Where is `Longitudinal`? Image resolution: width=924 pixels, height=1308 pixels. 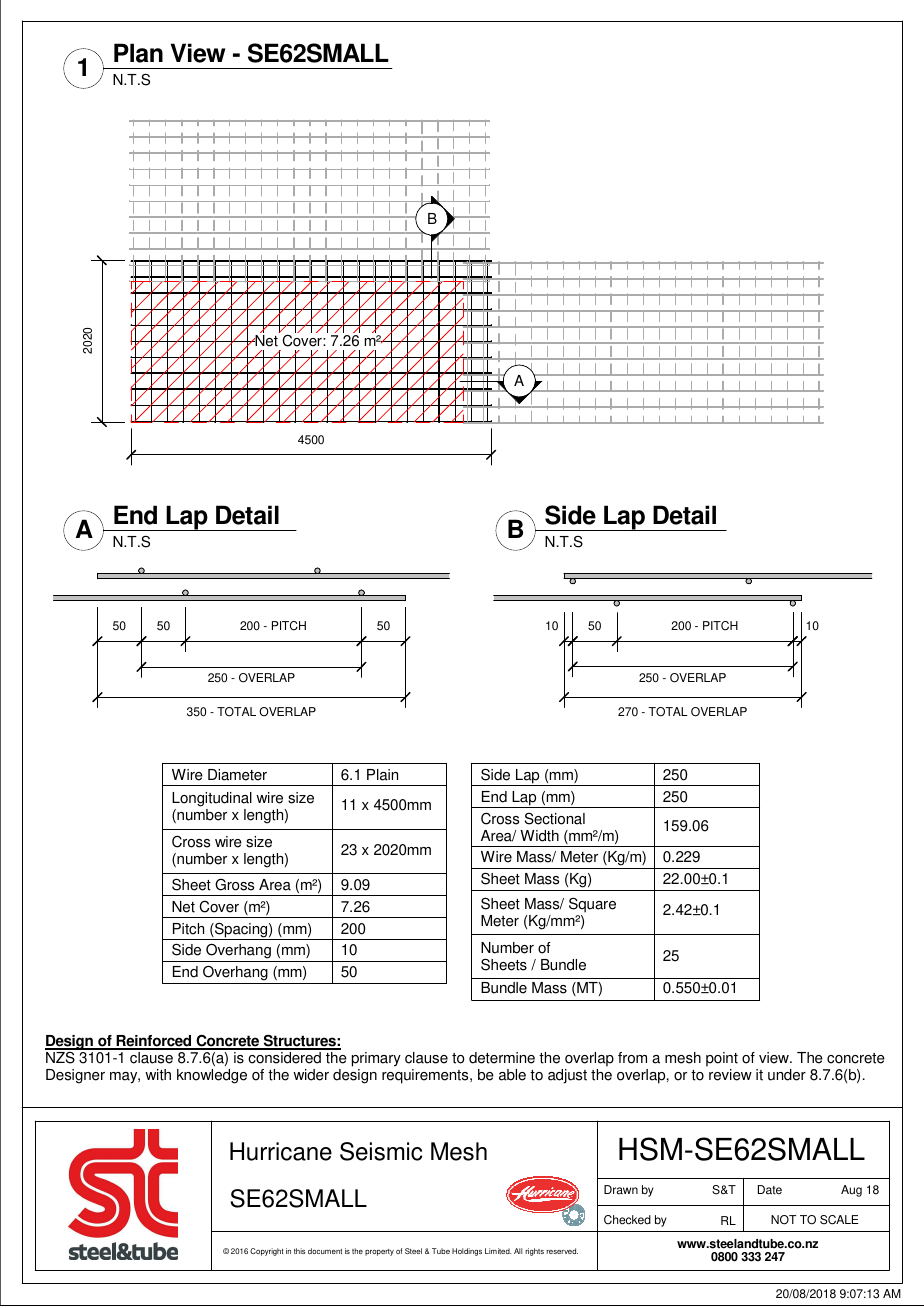
Longitudinal is located at coordinates (212, 799).
